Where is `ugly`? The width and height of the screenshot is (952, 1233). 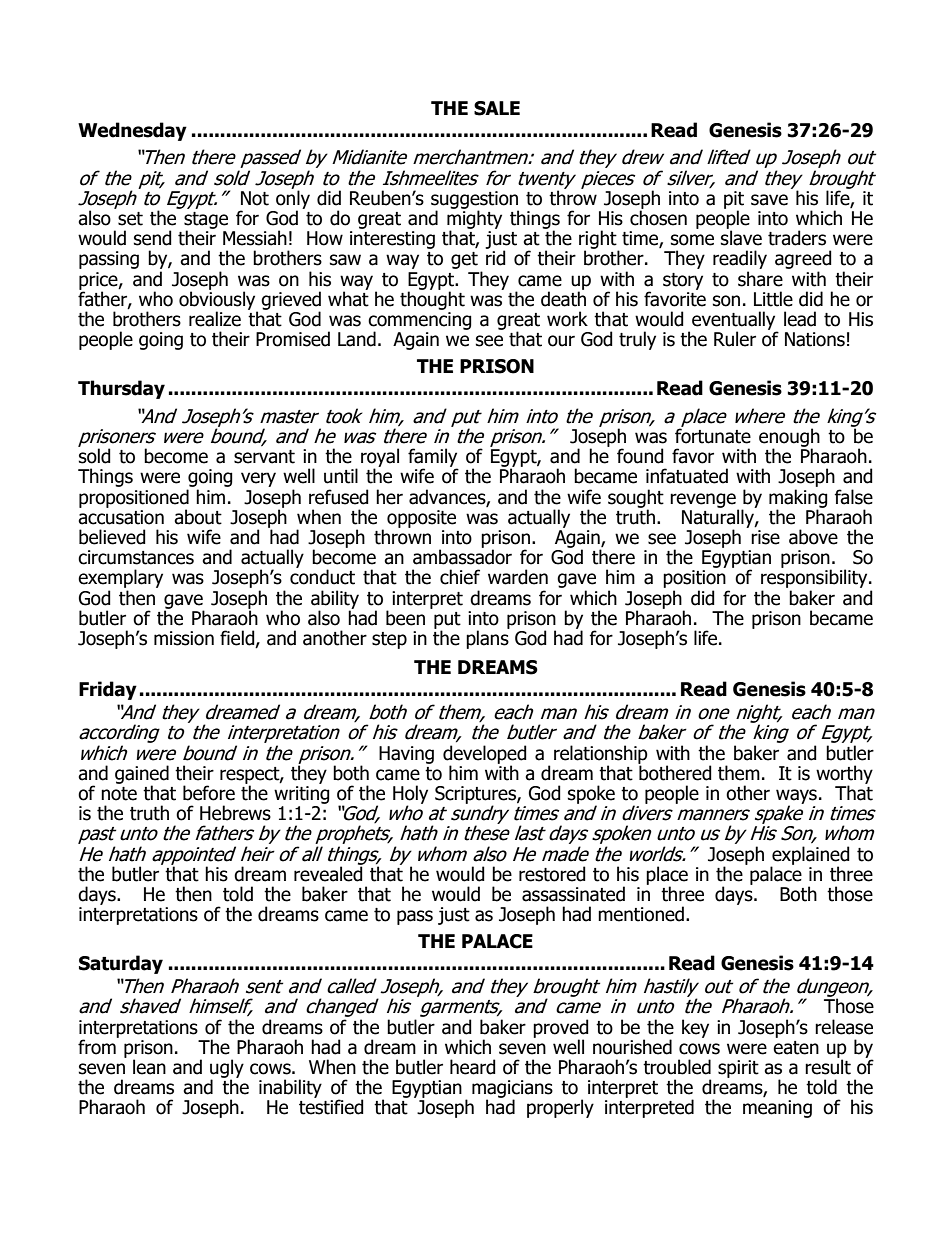 ugly is located at coordinates (227, 1069).
